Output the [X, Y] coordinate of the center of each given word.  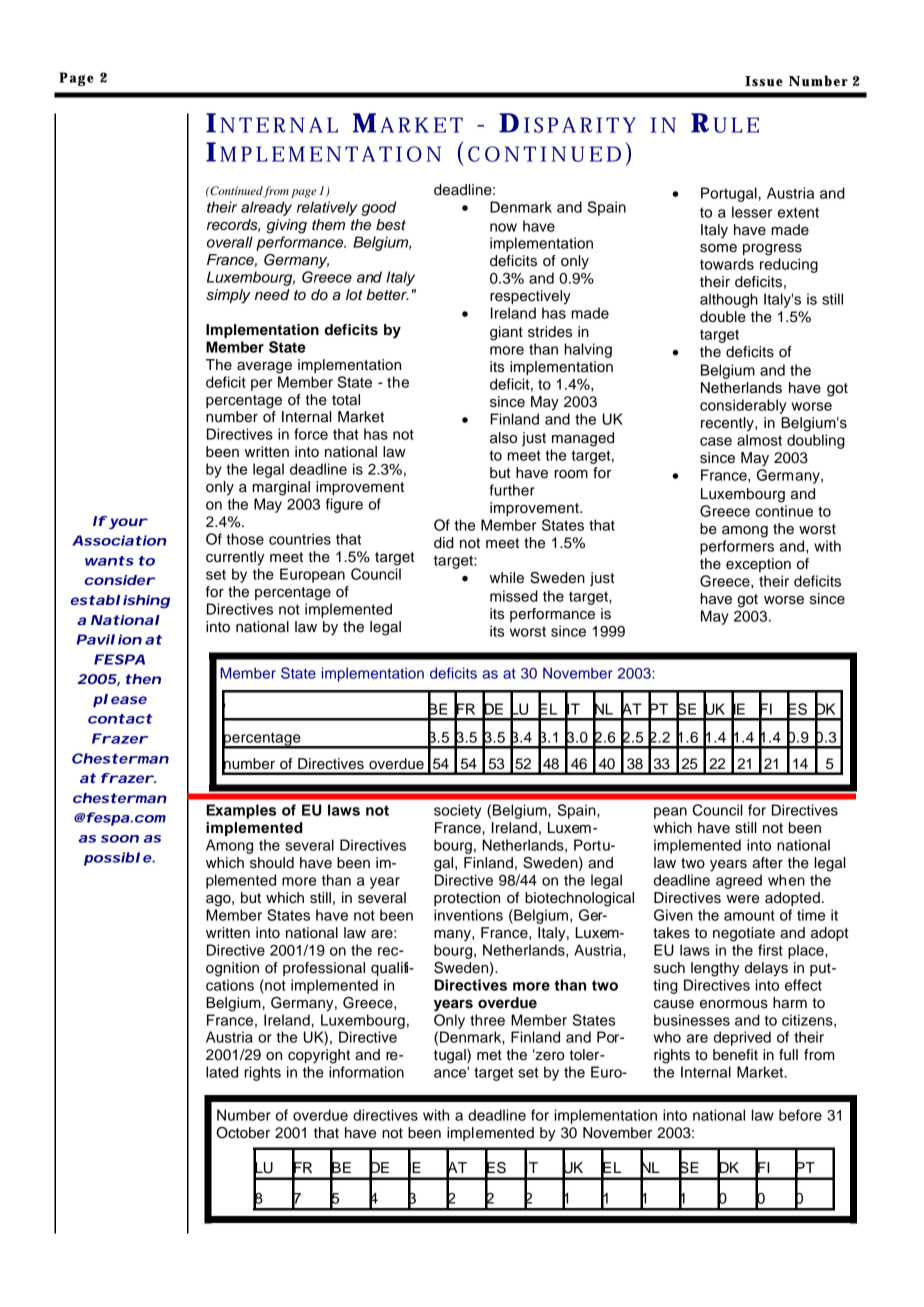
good [379, 208]
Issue [764, 81]
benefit [735, 1055]
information [366, 1072]
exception [758, 565]
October [243, 1133]
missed [514, 596]
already [266, 208]
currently [235, 558]
